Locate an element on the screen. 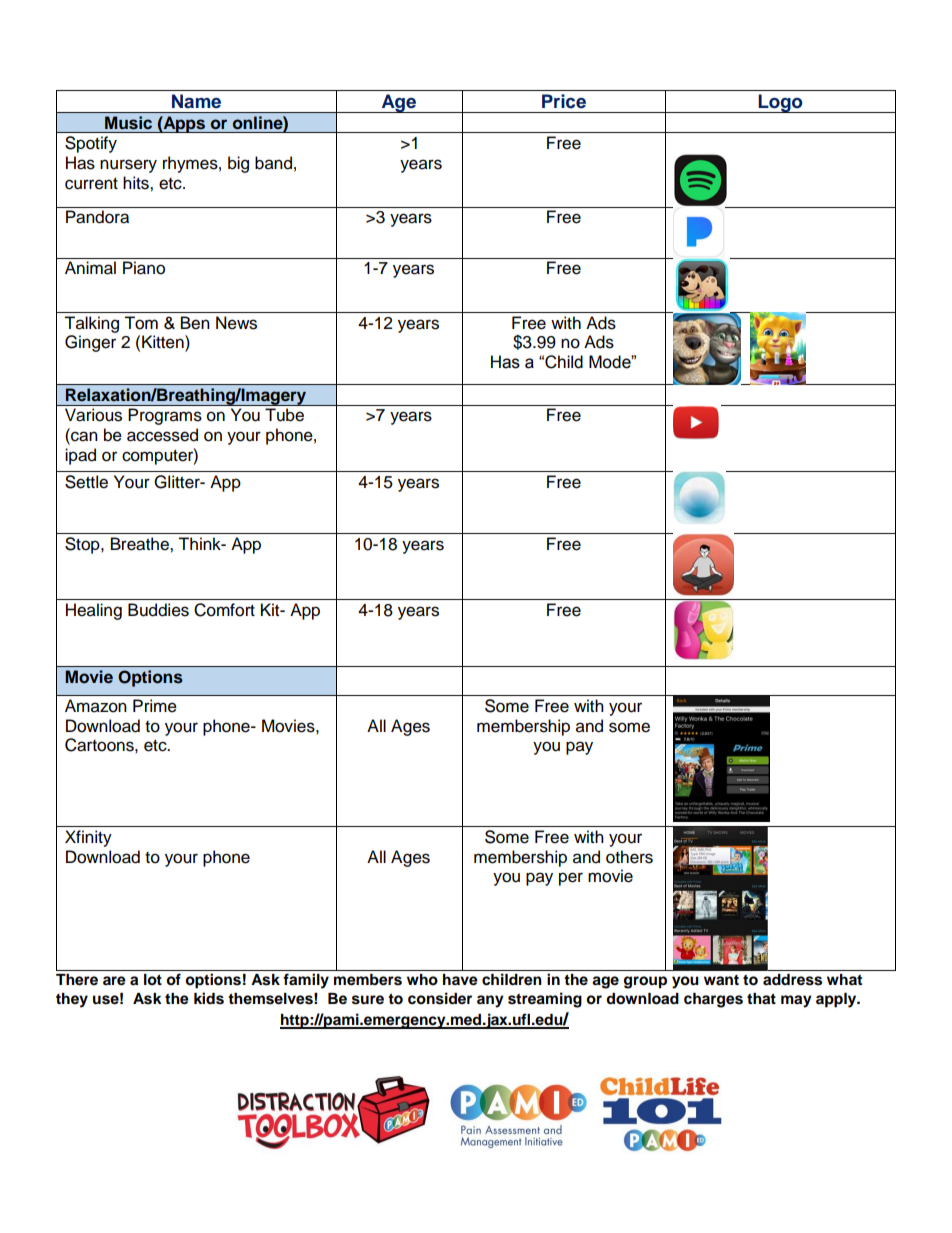  others is located at coordinates (629, 857).
